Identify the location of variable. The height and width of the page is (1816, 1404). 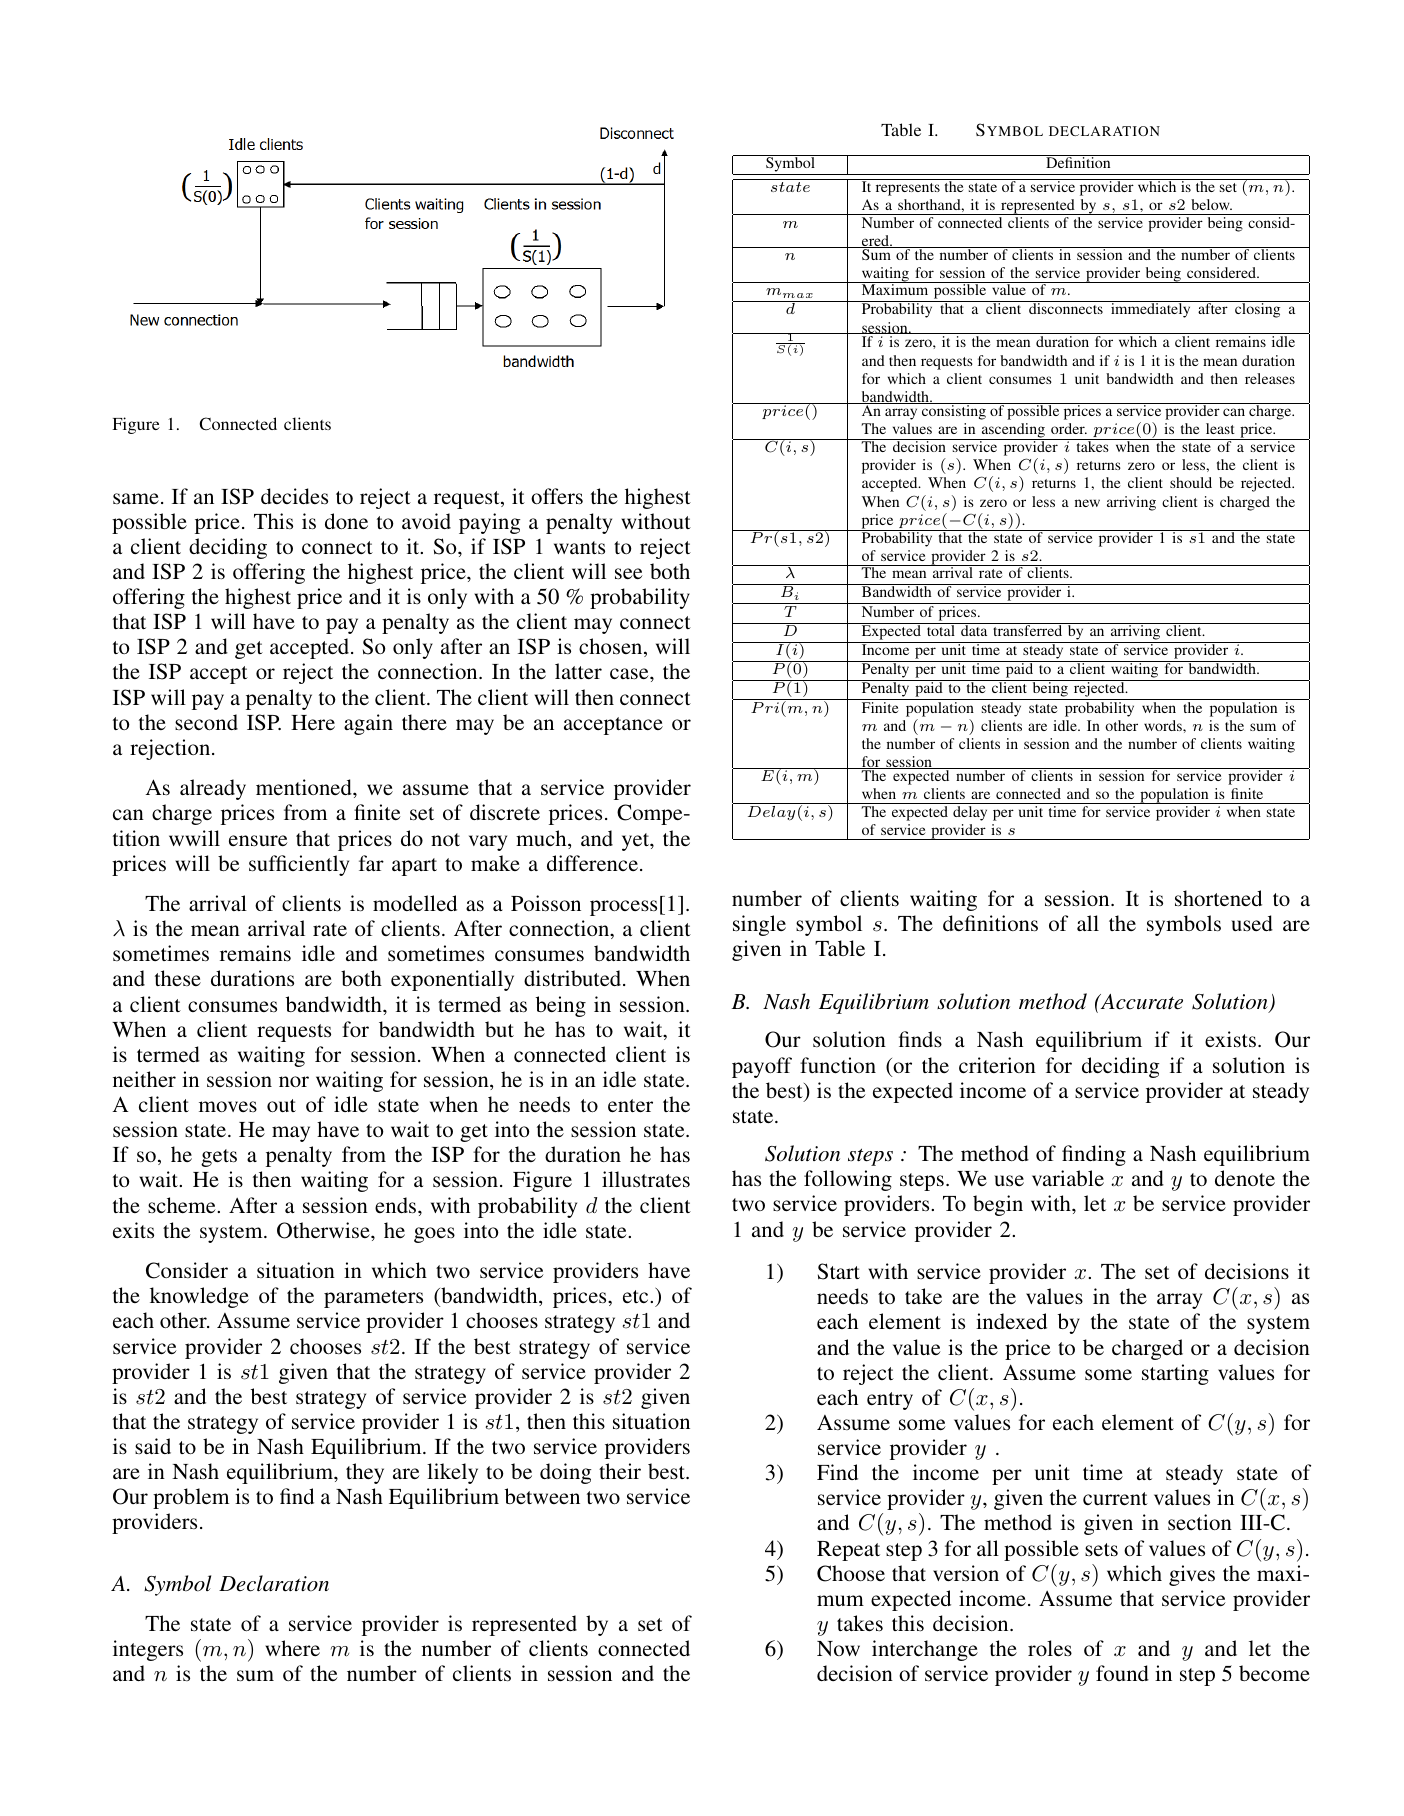
(1068, 1178).
